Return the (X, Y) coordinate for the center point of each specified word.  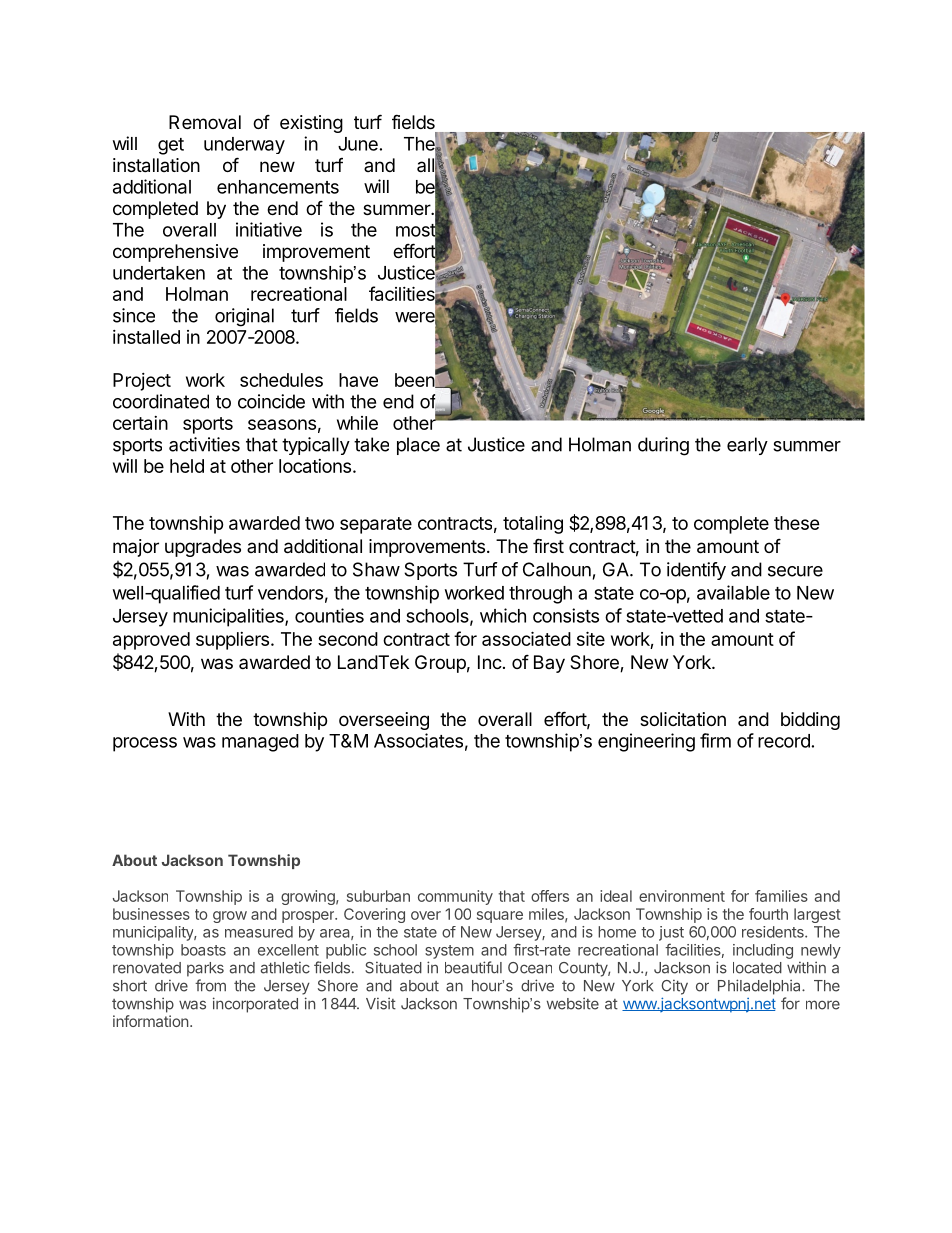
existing (311, 124)
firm (715, 740)
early (747, 446)
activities (204, 444)
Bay (549, 664)
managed (260, 743)
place (418, 446)
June (358, 144)
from (210, 985)
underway (244, 145)
